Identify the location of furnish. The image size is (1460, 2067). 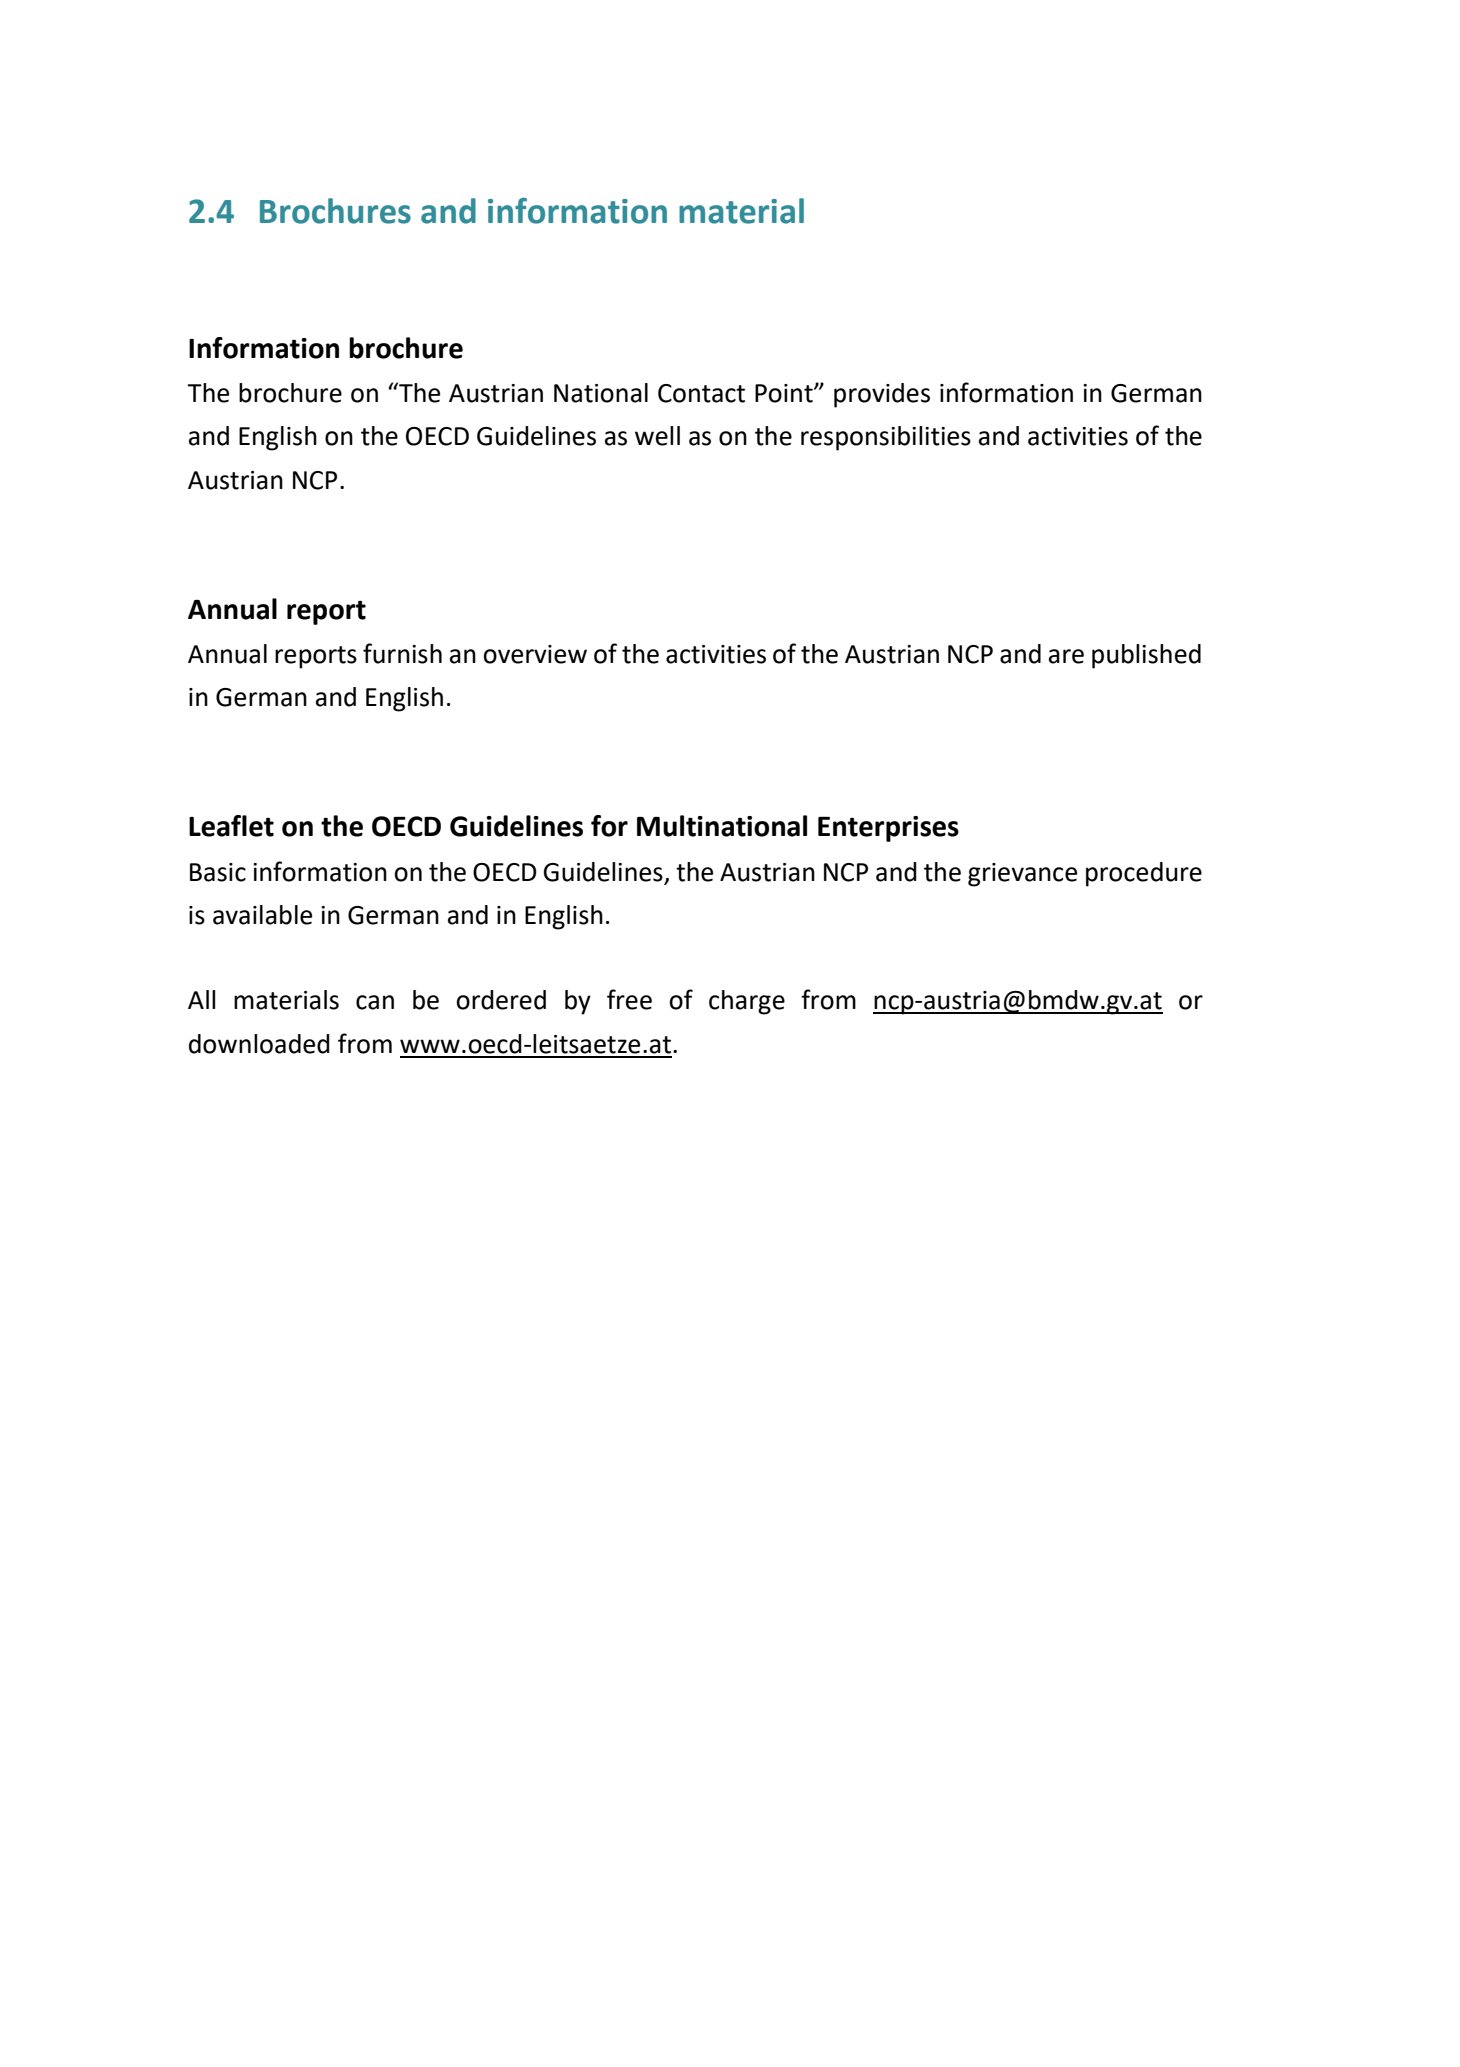
(402, 653).
